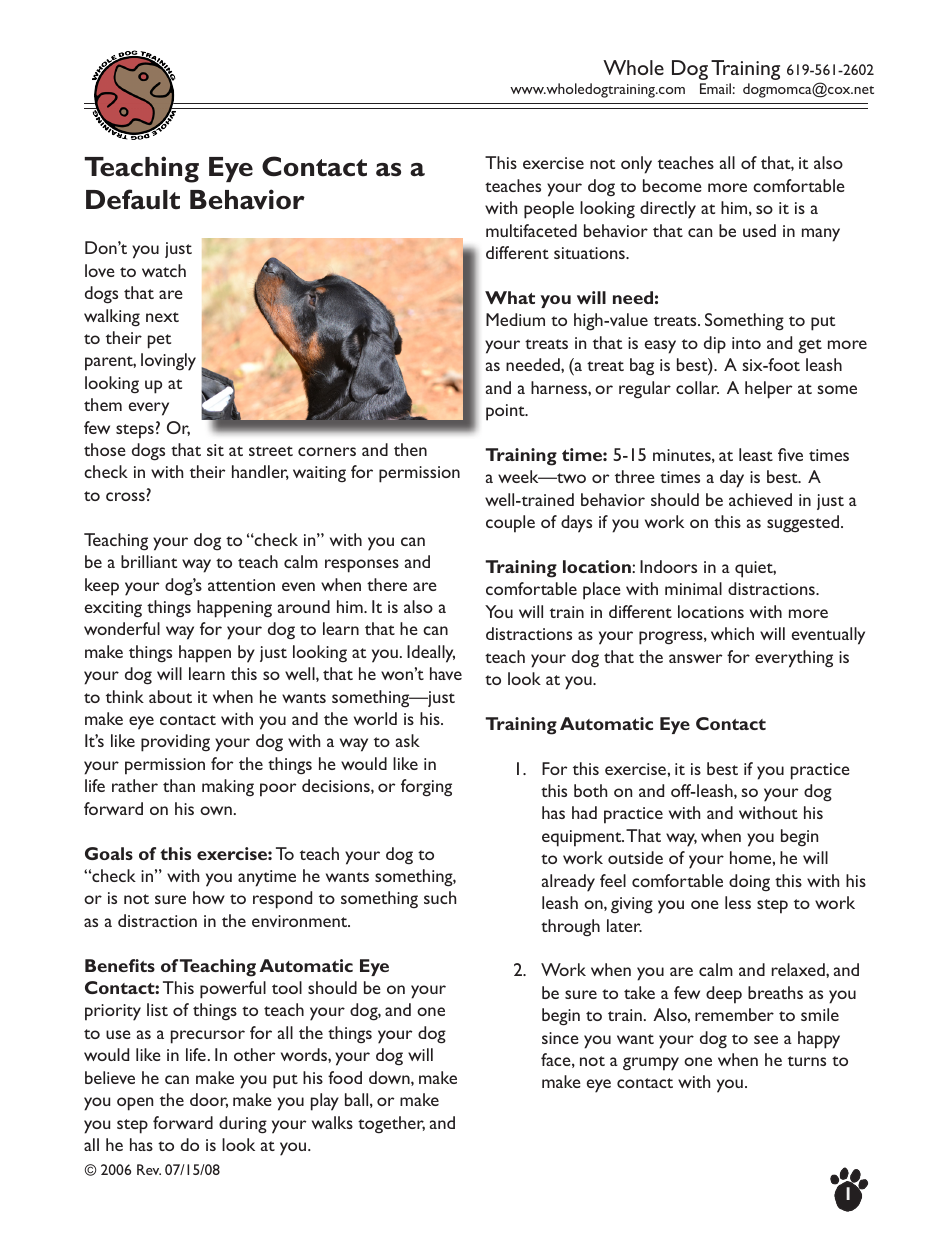 This document has width=952, height=1233. I want to click on answer, so click(695, 658).
